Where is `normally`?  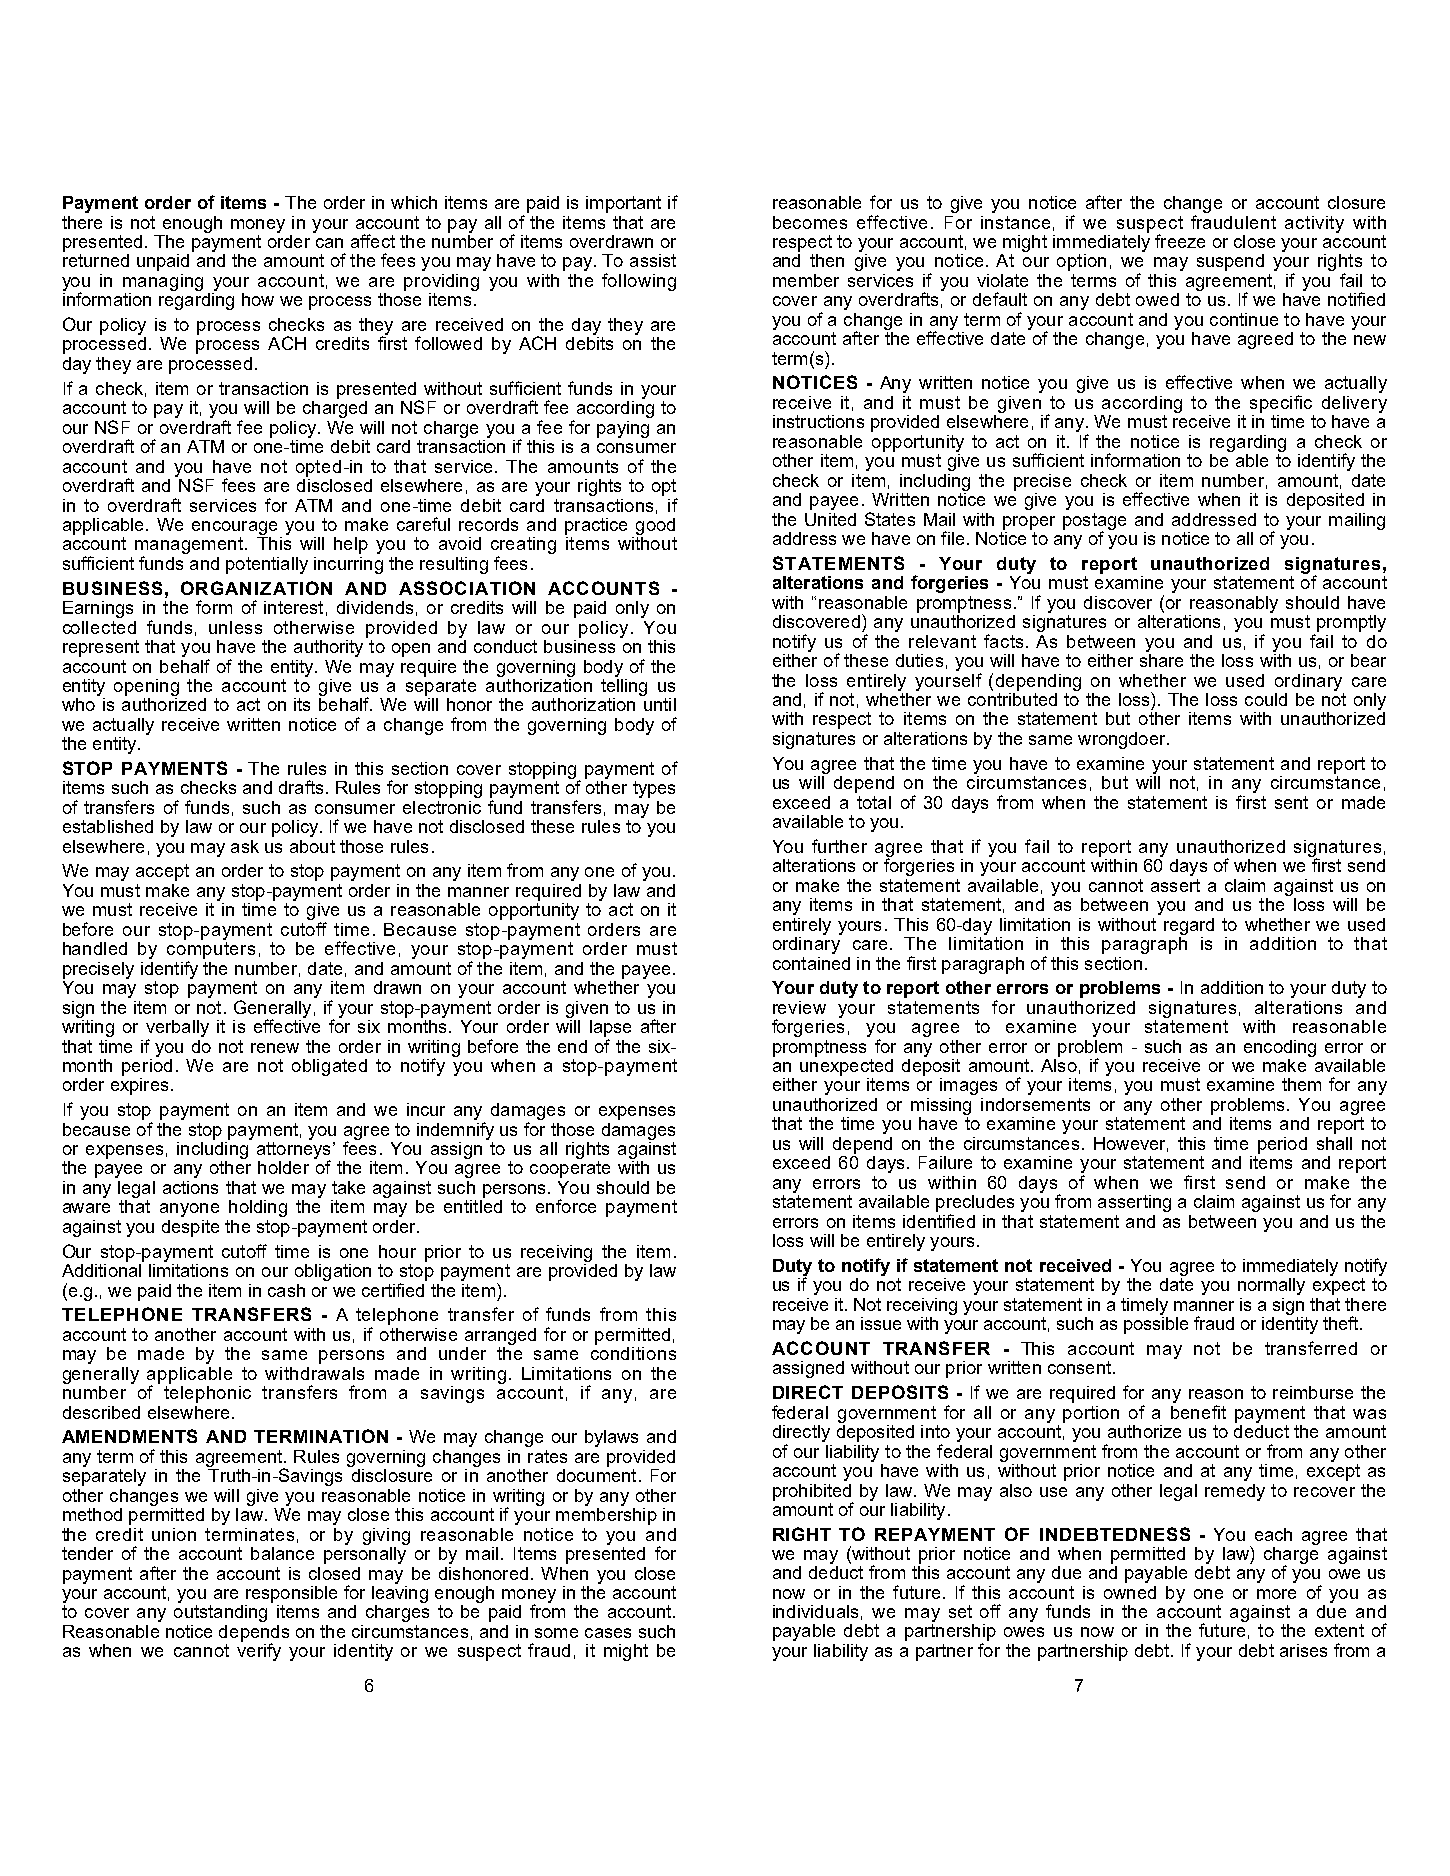
normally is located at coordinates (1271, 1286).
